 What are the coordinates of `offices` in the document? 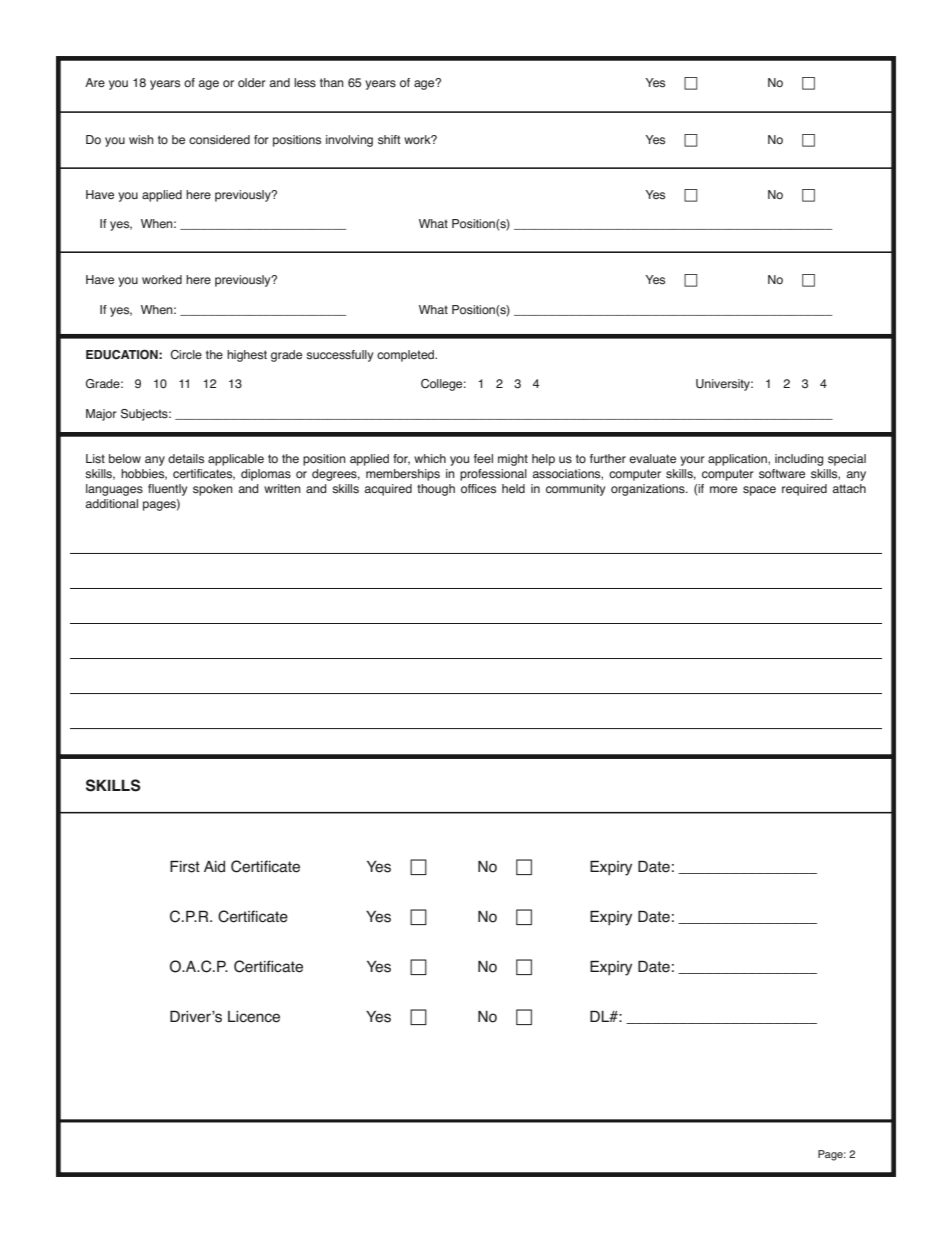 It's located at (478, 489).
